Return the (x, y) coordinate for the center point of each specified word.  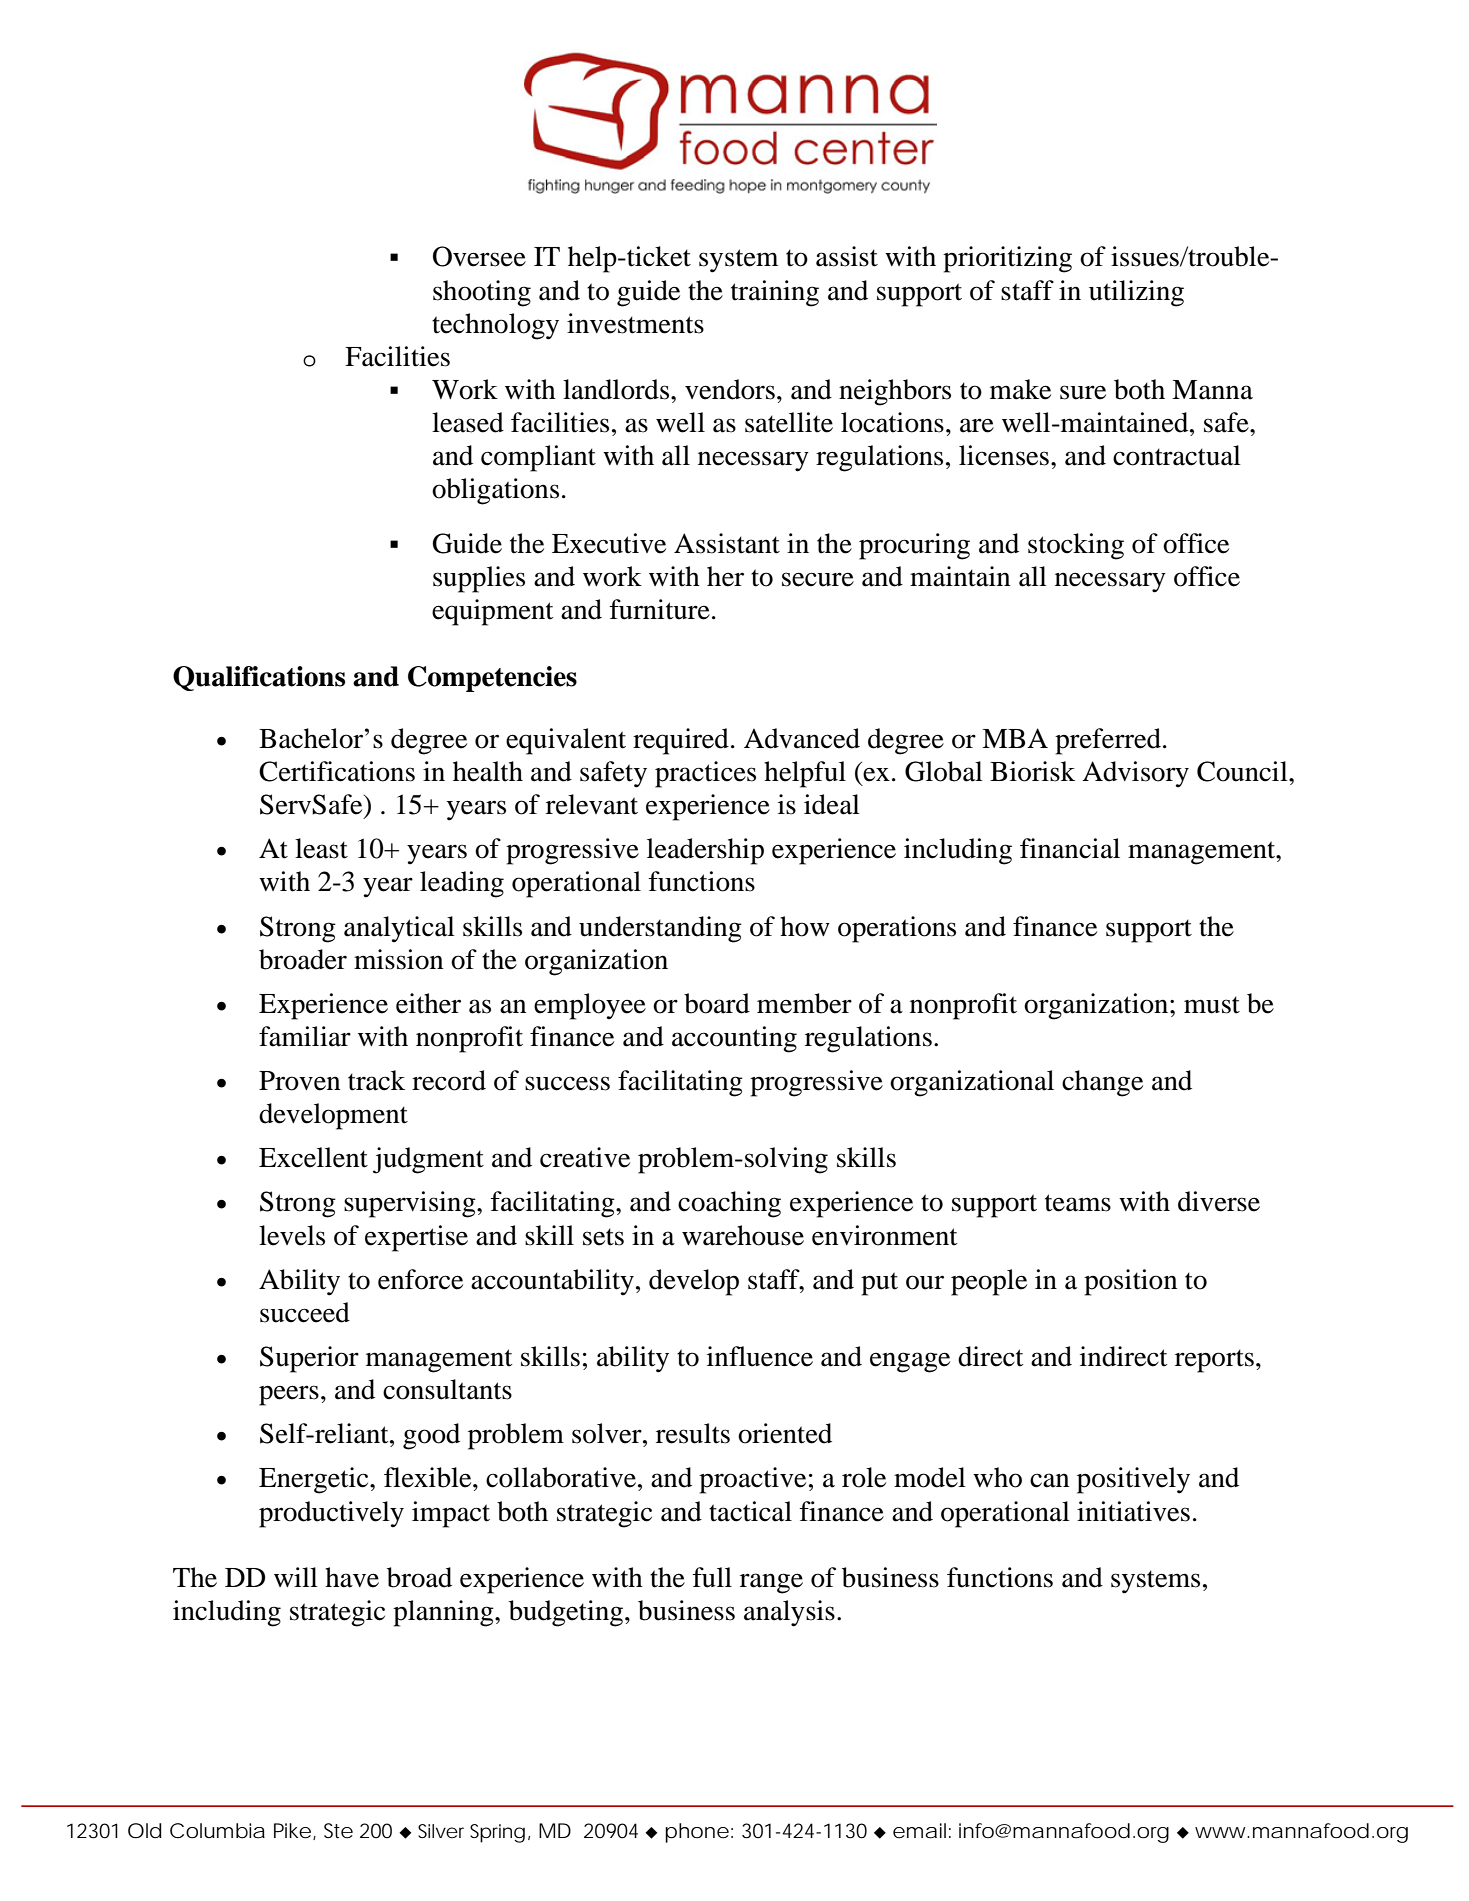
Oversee (479, 256)
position (1130, 1282)
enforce (420, 1279)
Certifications (337, 771)
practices (705, 774)
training (775, 293)
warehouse (743, 1235)
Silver (441, 1831)
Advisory (1135, 774)
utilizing (1136, 293)
